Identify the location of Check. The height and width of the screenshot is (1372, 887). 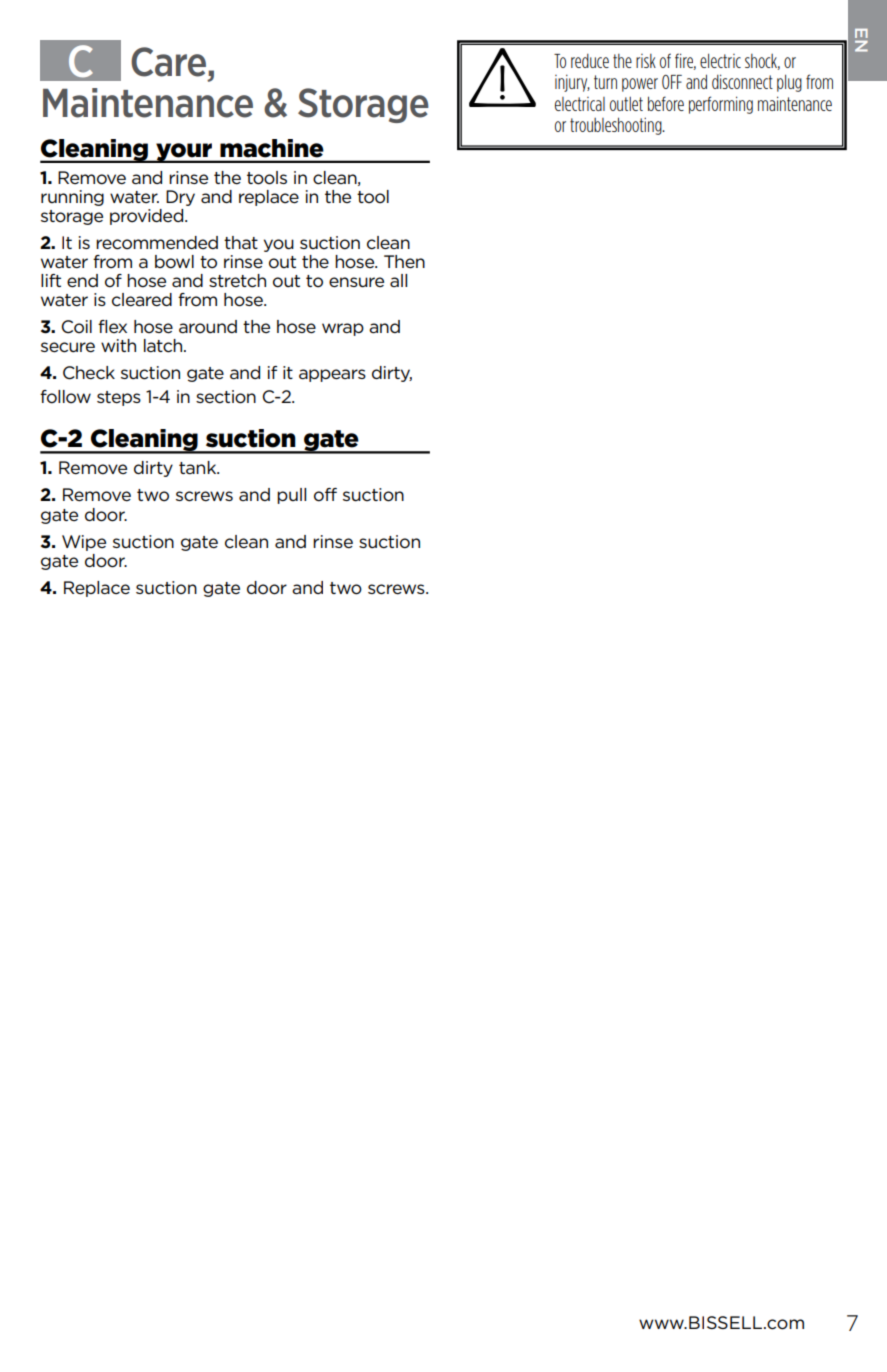
(89, 373).
